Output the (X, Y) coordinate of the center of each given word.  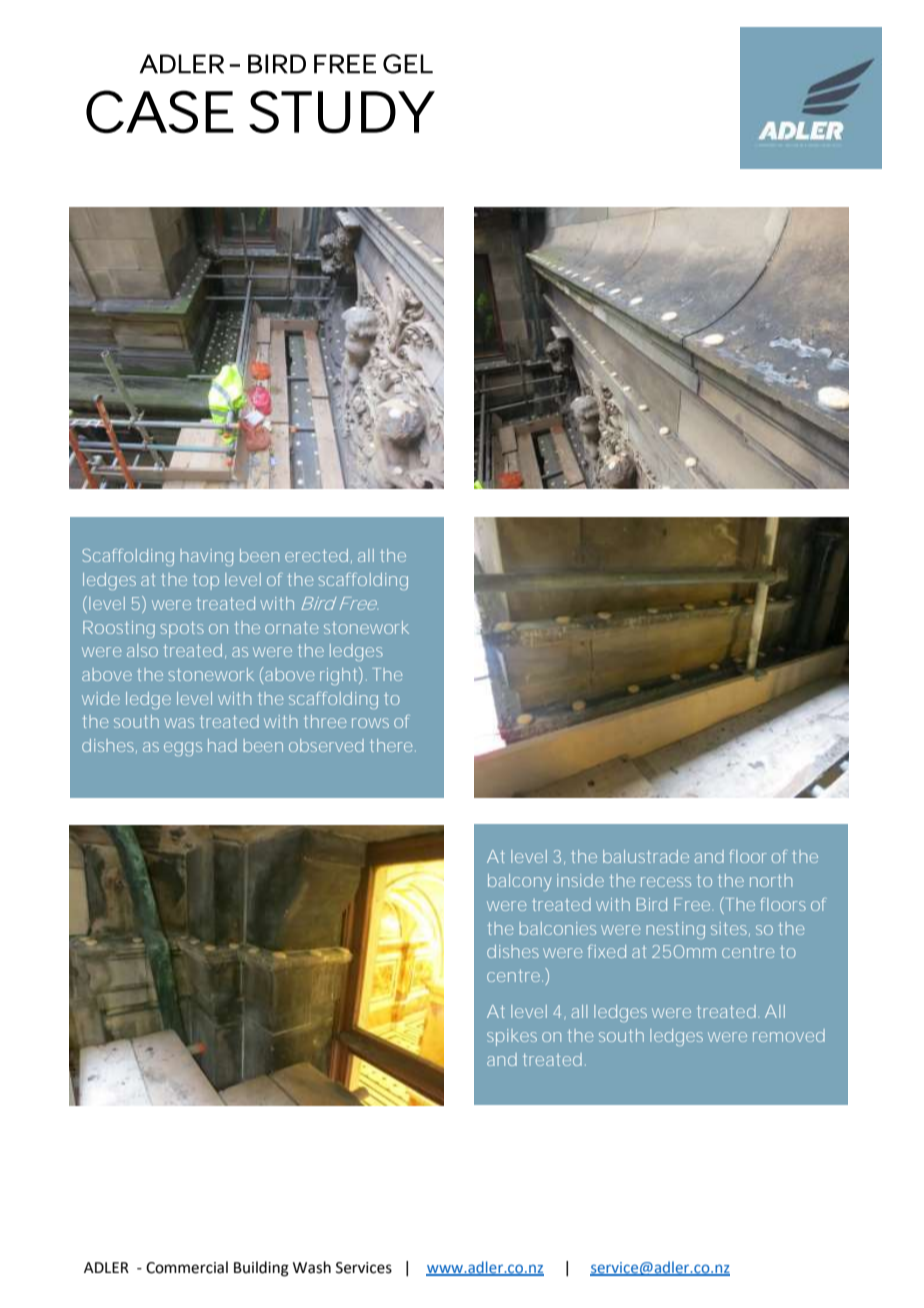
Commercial (187, 1267)
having (206, 557)
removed (789, 1035)
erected (316, 555)
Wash (312, 1267)
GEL (408, 64)
